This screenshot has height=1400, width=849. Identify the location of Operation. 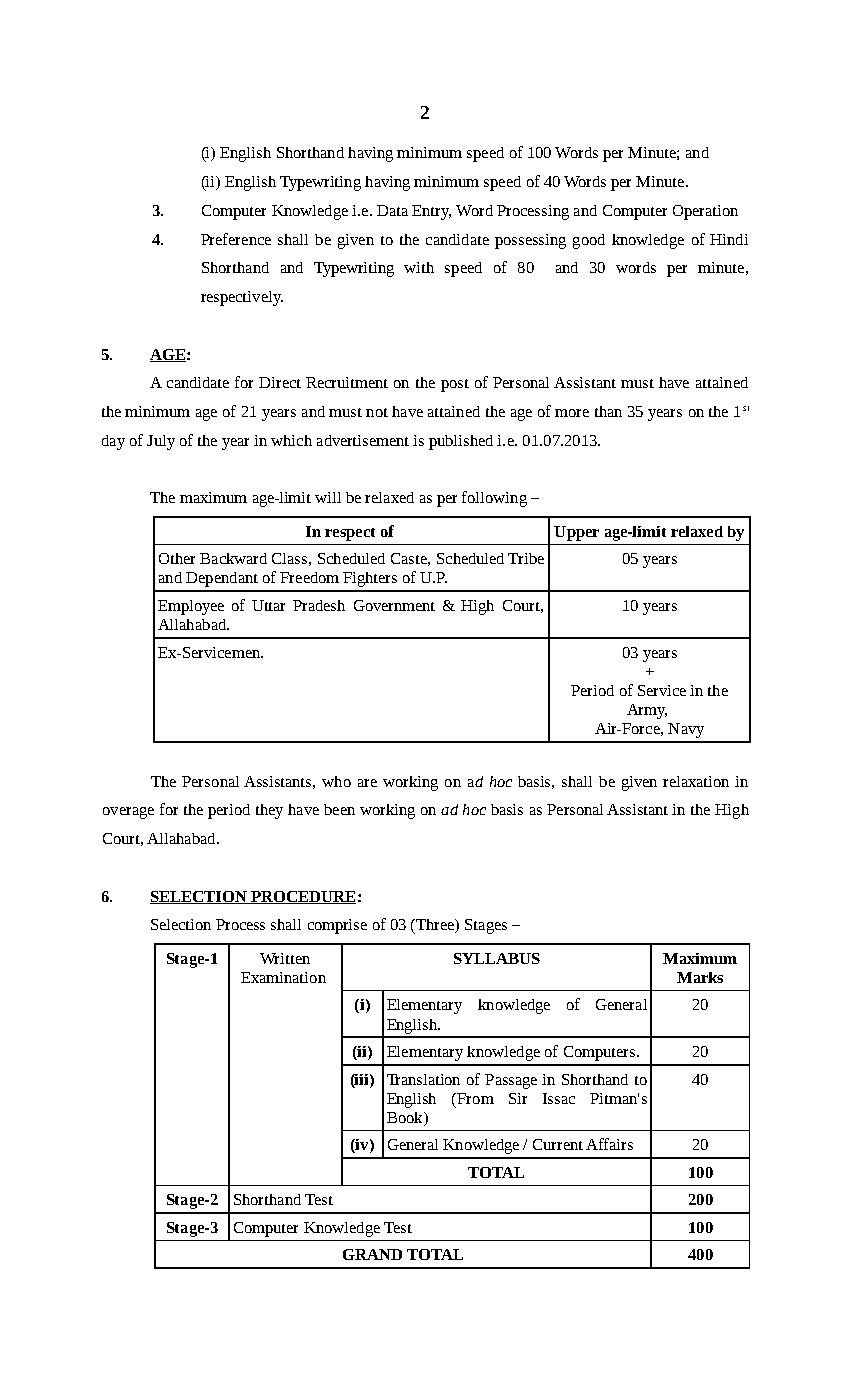
(705, 212).
